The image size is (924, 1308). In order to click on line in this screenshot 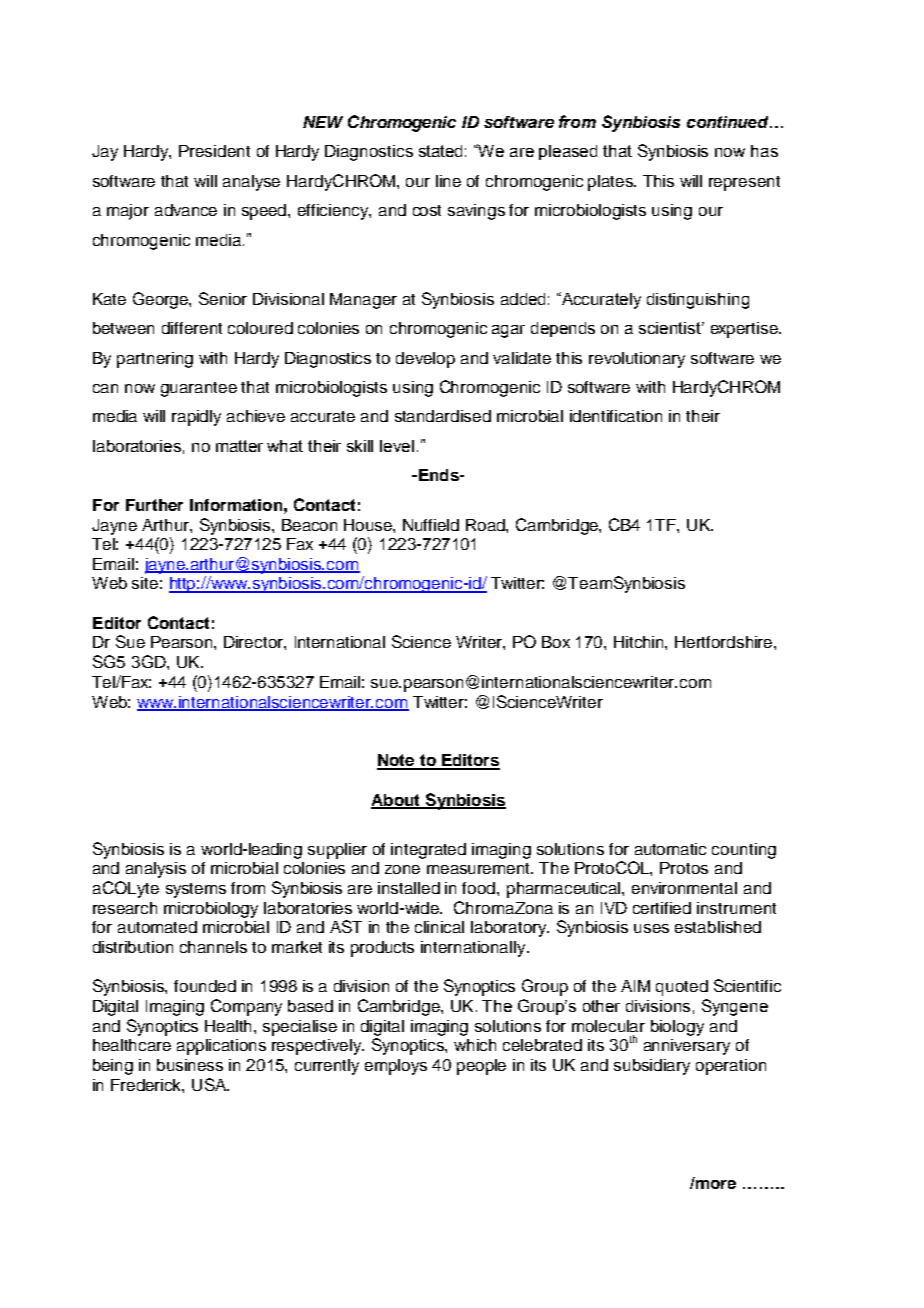, I will do `click(448, 181)`.
